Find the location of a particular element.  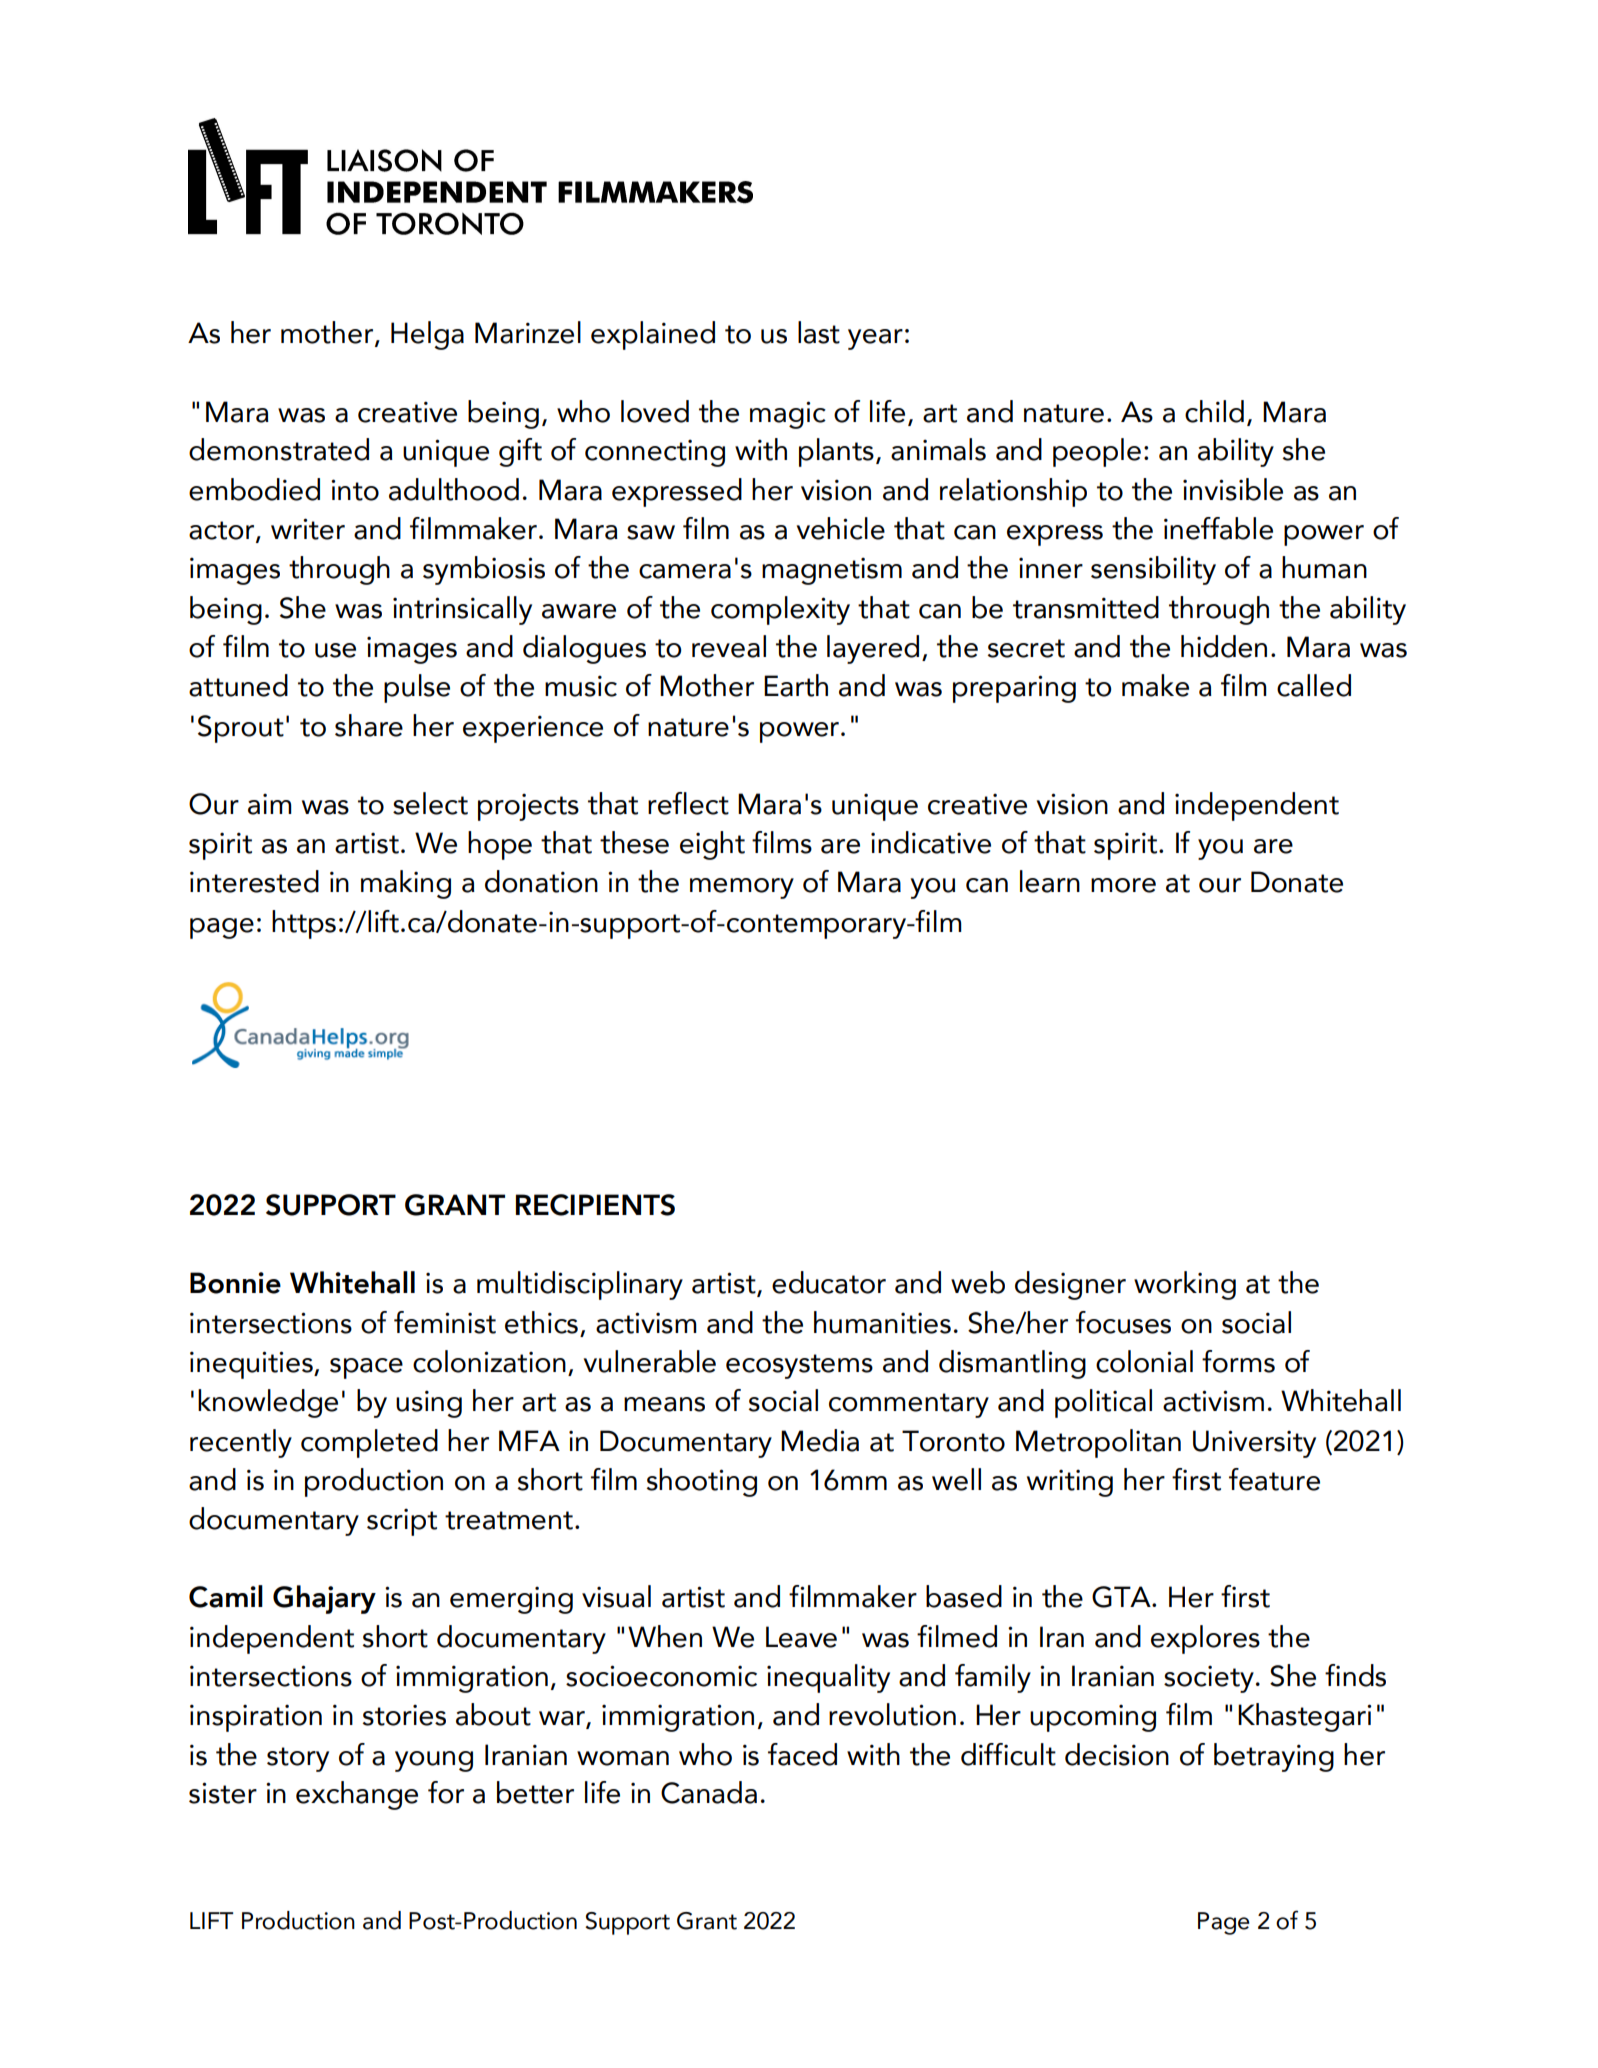

pulse is located at coordinates (417, 688).
